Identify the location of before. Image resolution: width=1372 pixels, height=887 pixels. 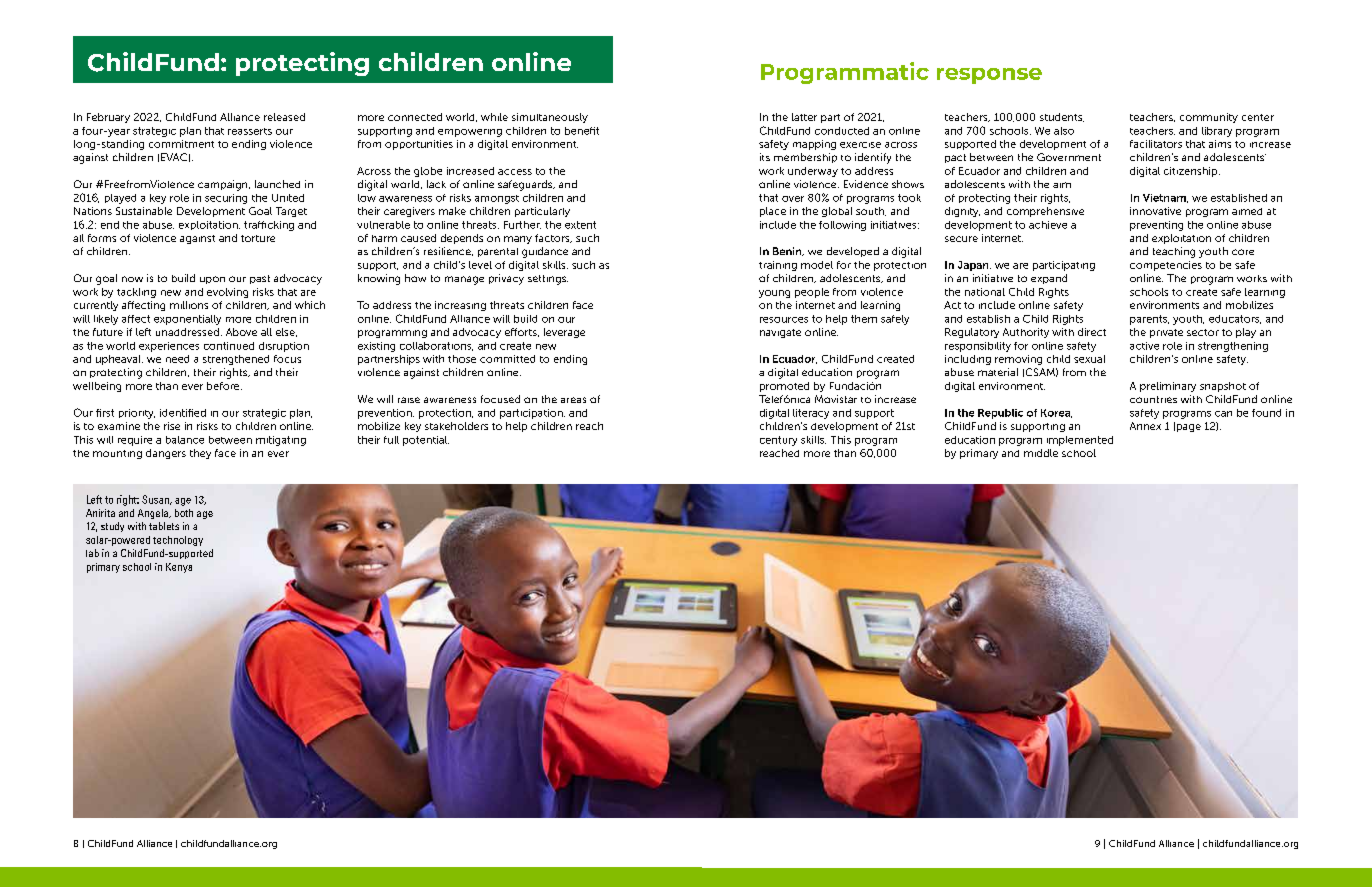
(224, 386).
